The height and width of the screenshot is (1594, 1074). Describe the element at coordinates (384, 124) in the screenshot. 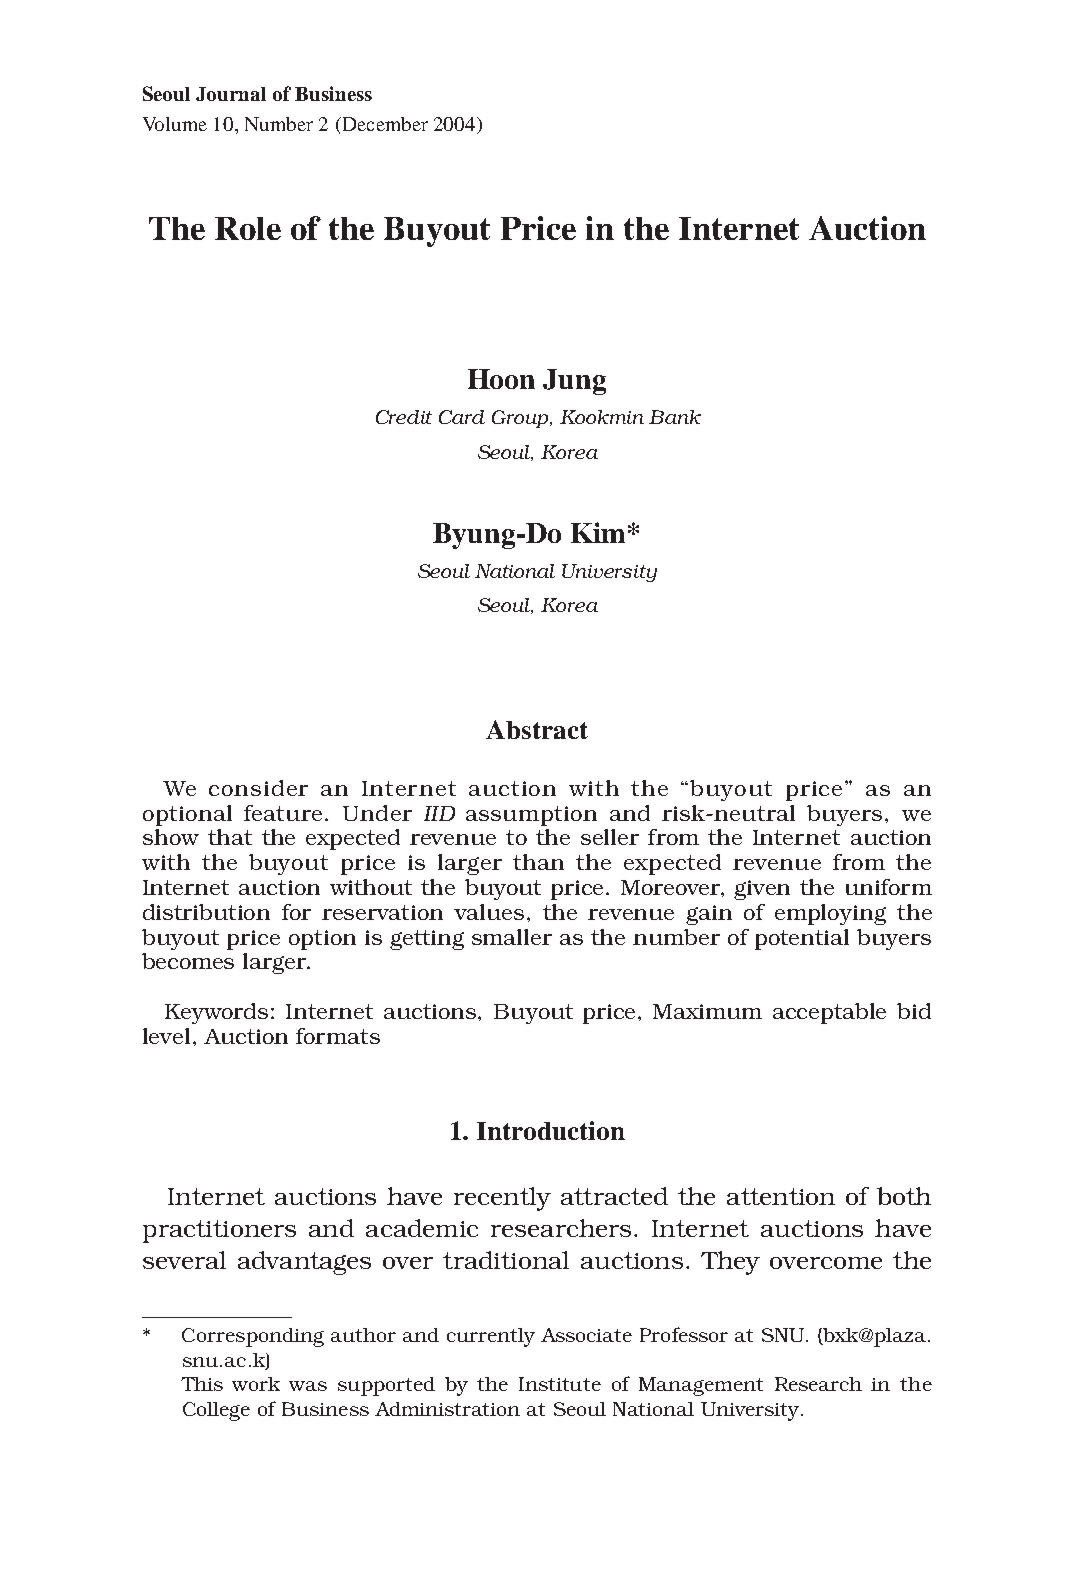

I see `December` at that location.
